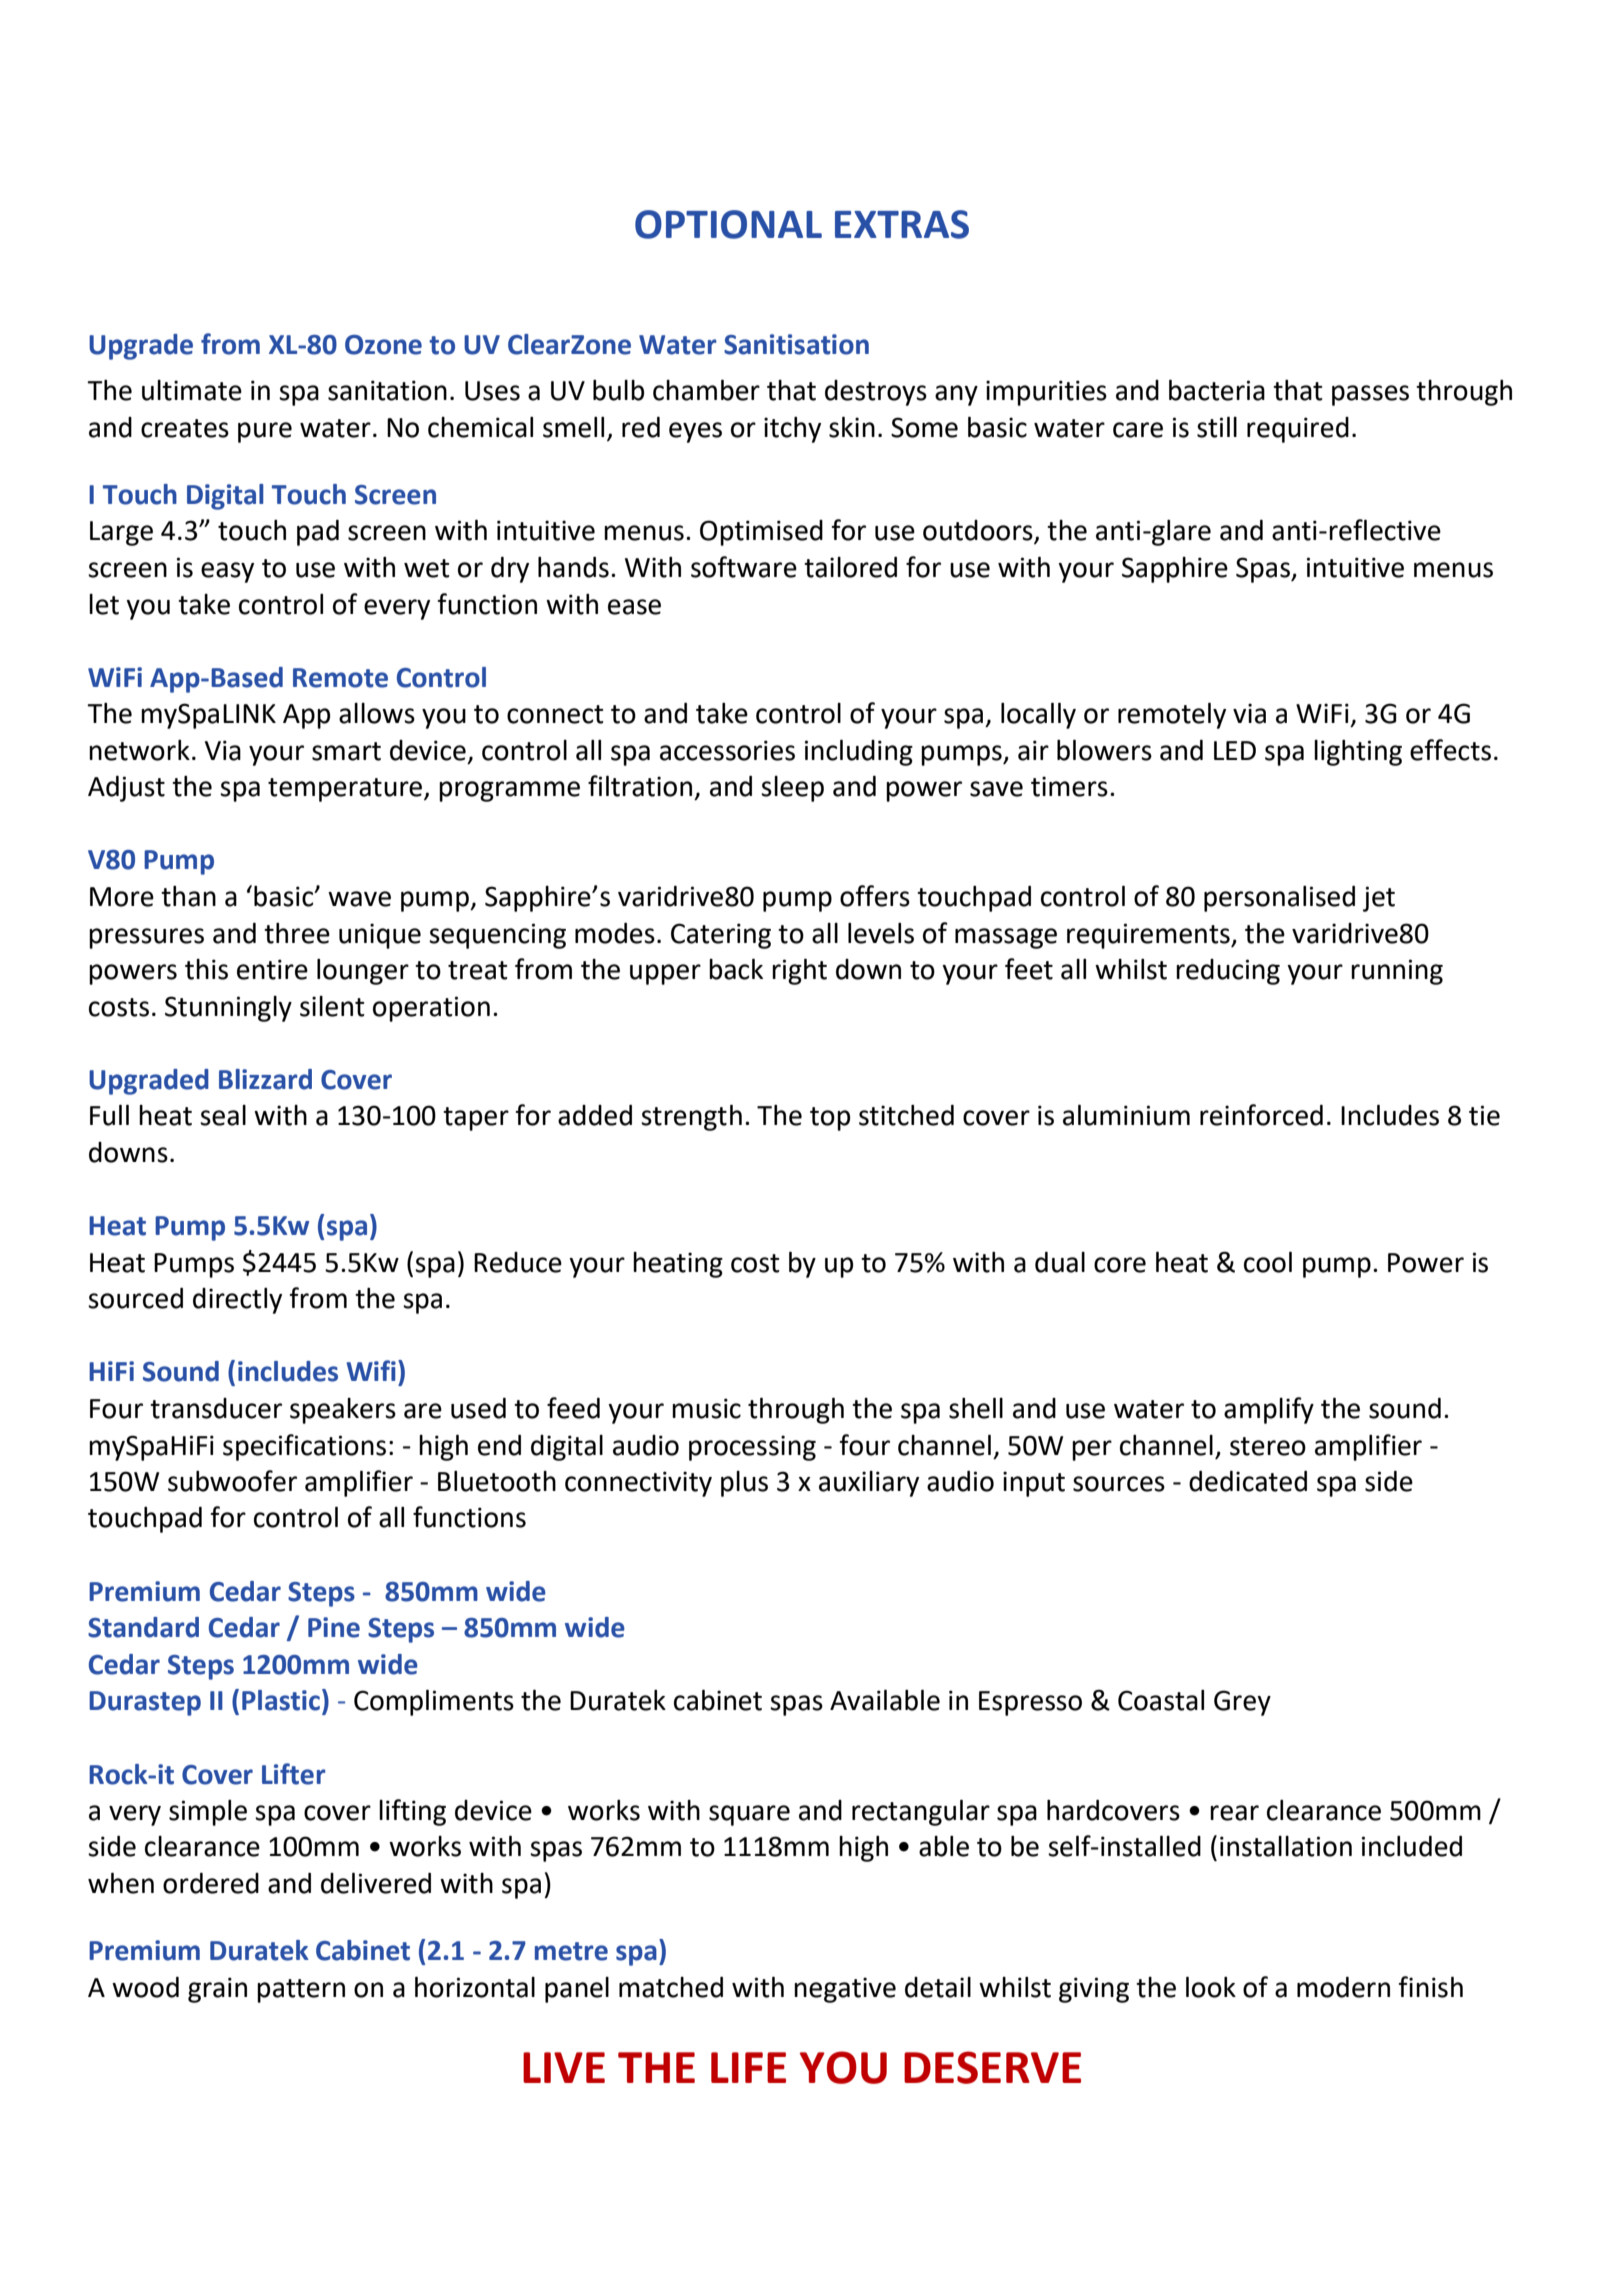  I want to click on personalised, so click(1279, 899).
